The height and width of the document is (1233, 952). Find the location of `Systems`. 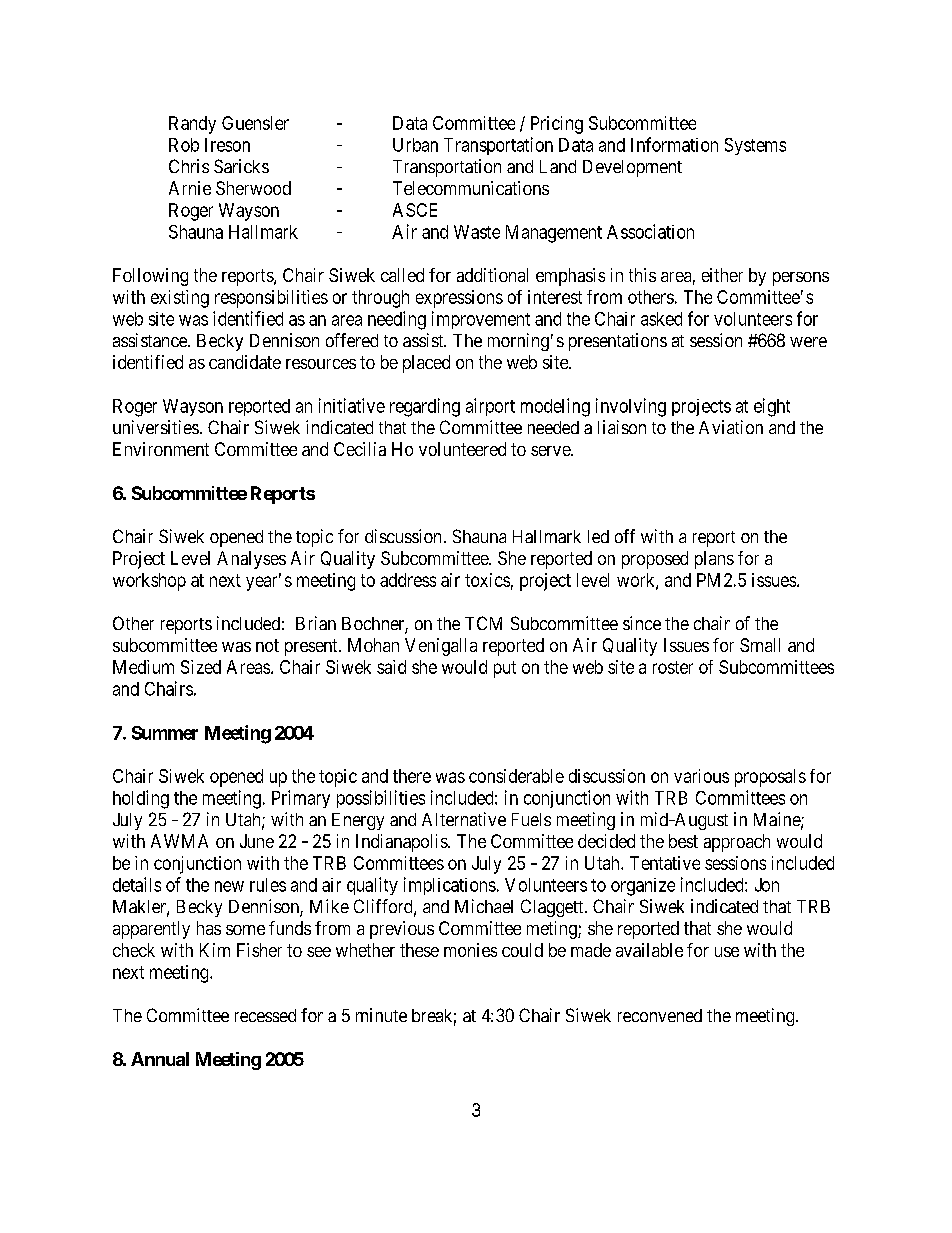

Systems is located at coordinates (755, 146).
